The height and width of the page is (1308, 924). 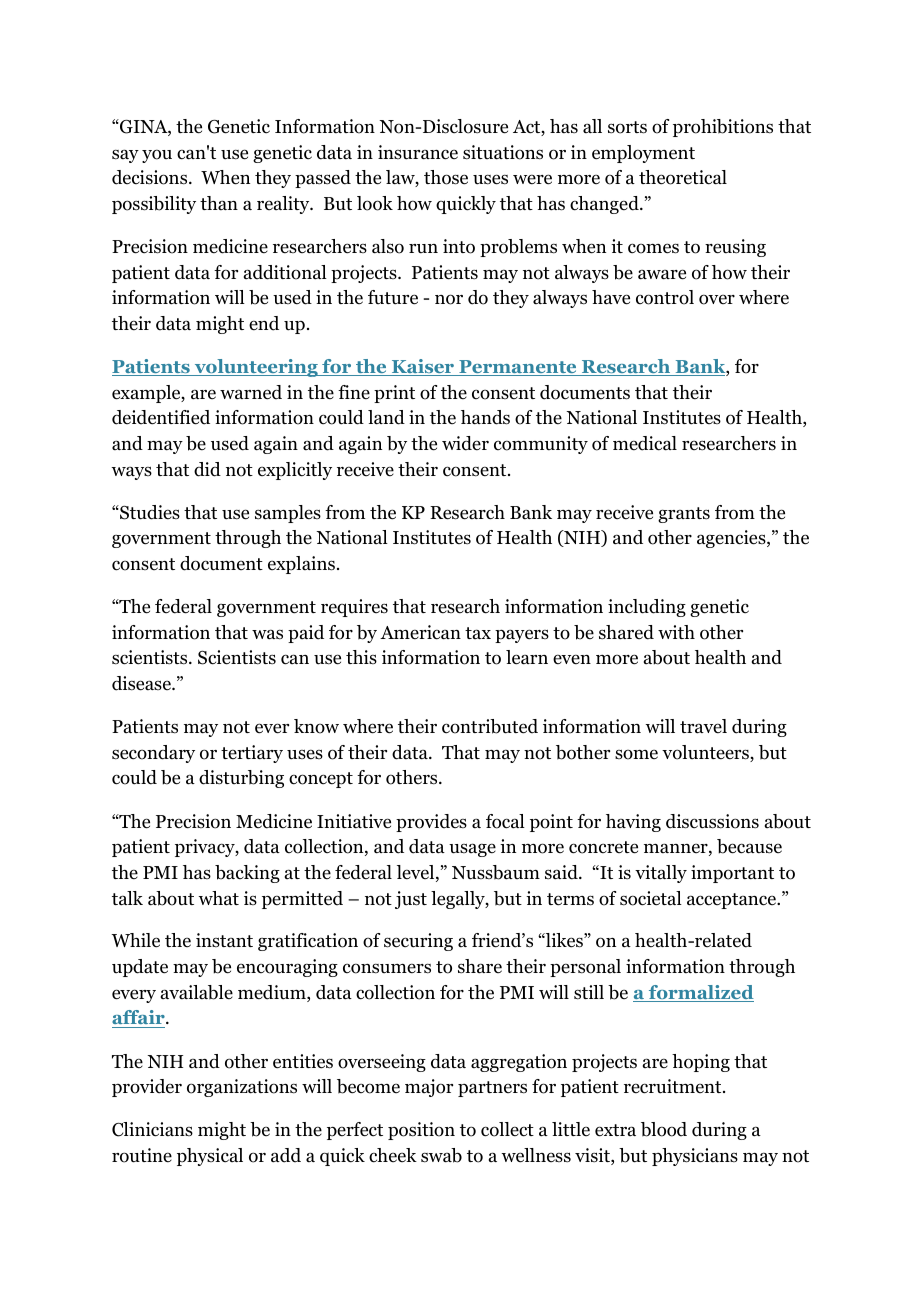 I want to click on theoretical, so click(x=683, y=177).
